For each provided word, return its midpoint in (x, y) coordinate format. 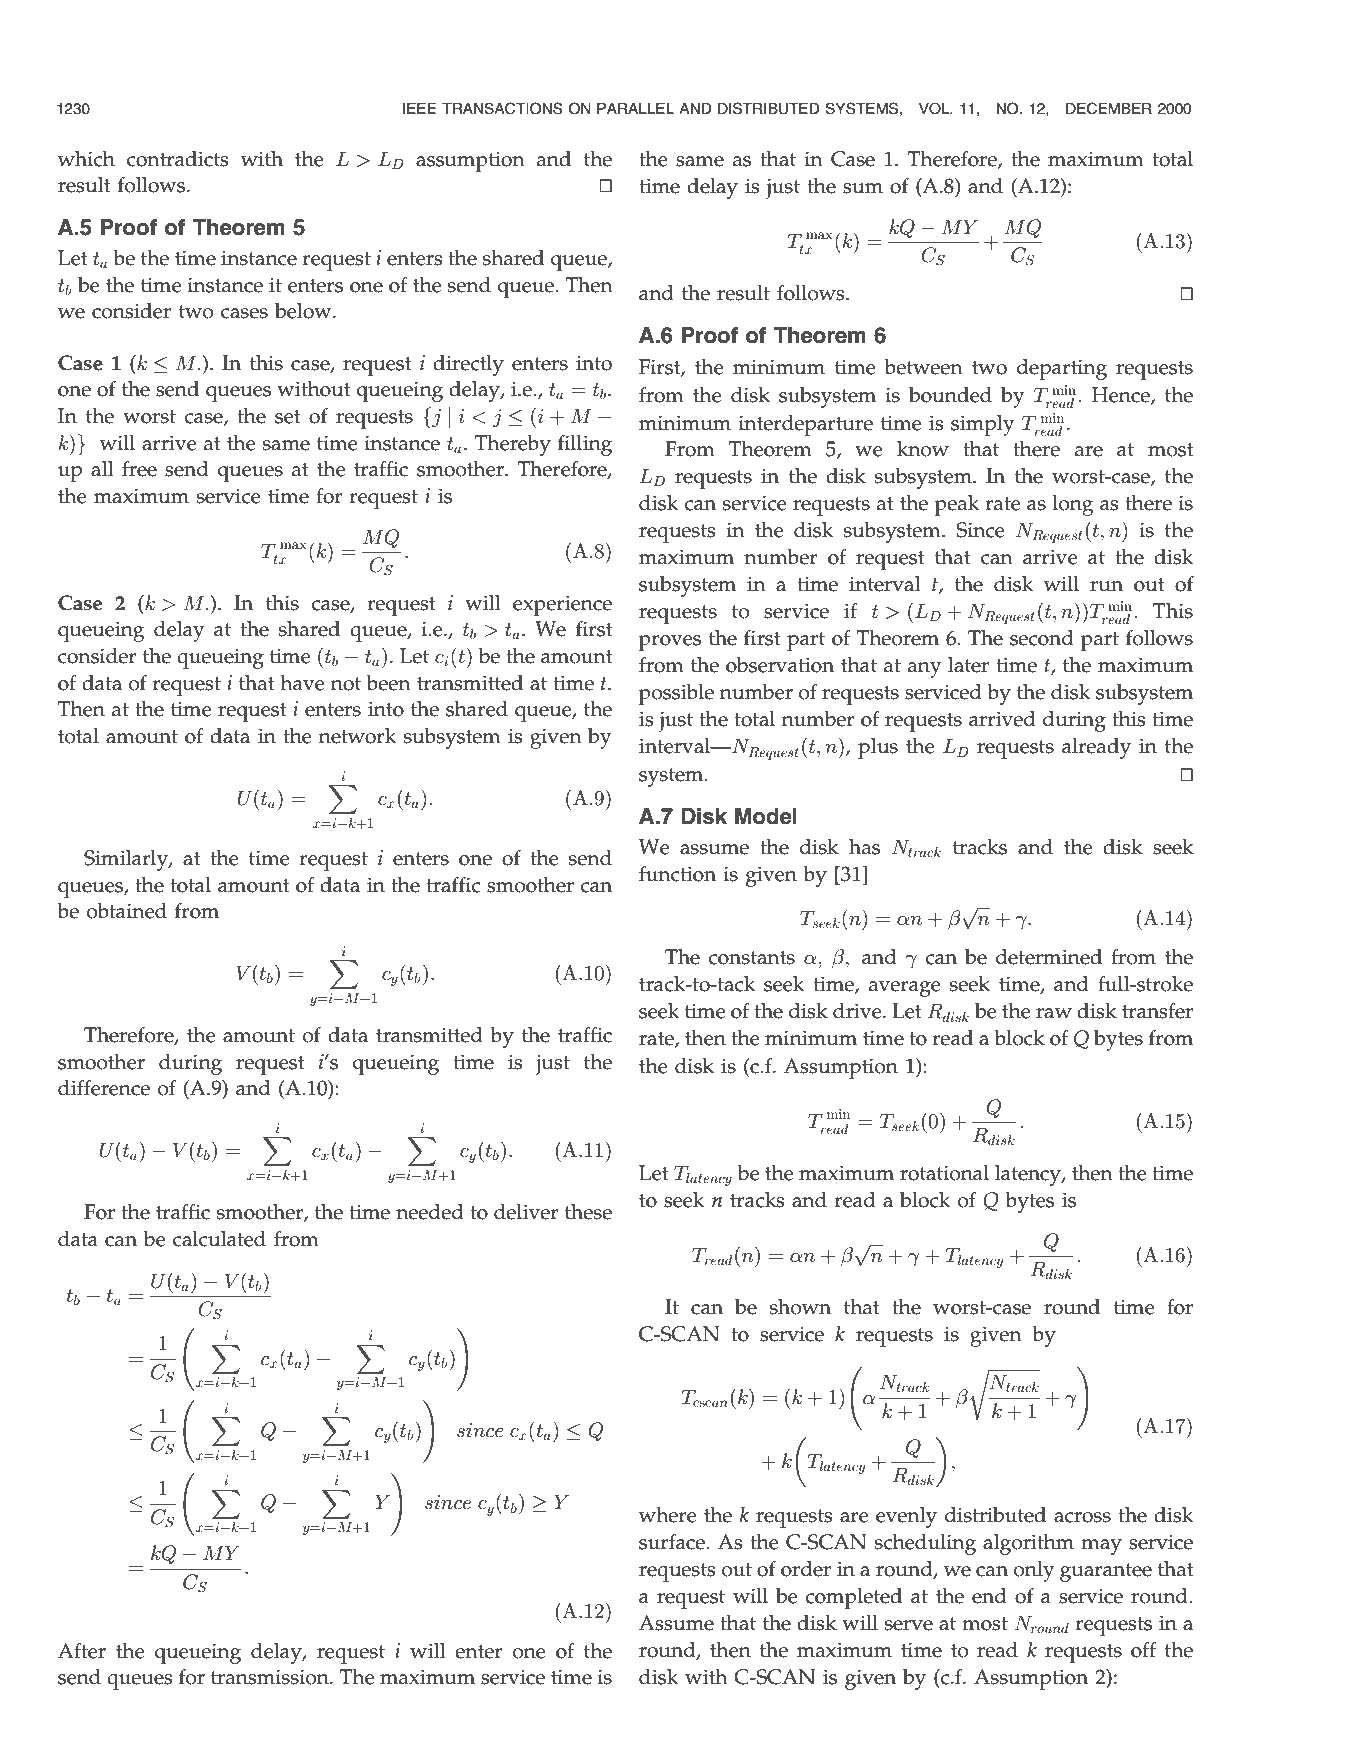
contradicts (178, 159)
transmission (271, 1677)
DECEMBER (1109, 108)
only (1034, 1571)
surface (673, 1542)
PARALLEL (635, 108)
